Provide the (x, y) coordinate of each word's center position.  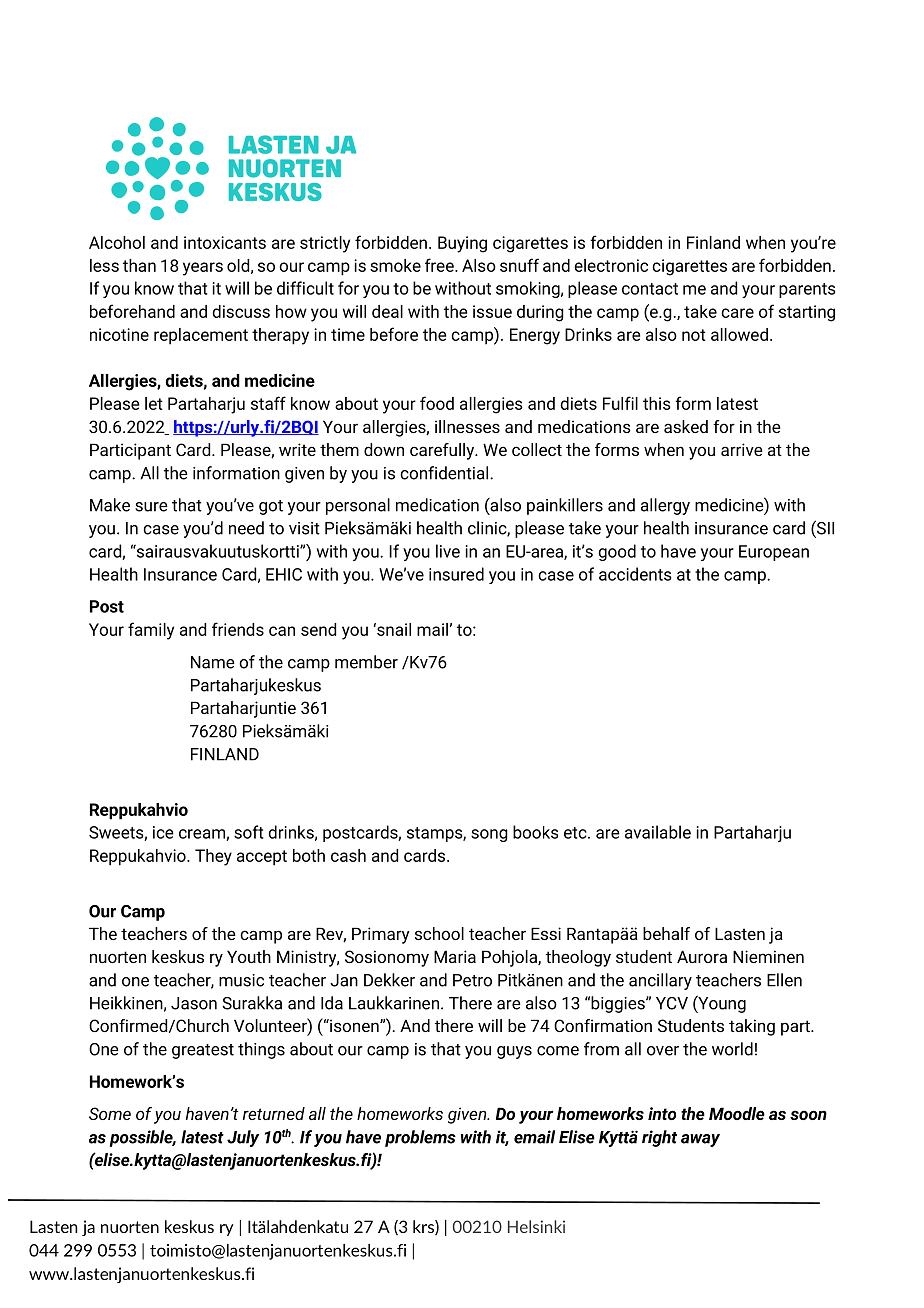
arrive (742, 449)
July (243, 1138)
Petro (472, 980)
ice (163, 832)
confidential (445, 473)
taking (752, 1027)
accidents (635, 574)
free (440, 265)
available (658, 832)
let (154, 403)
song (489, 835)
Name (213, 662)
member (366, 662)
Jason (194, 1003)
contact (650, 289)
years (203, 269)
